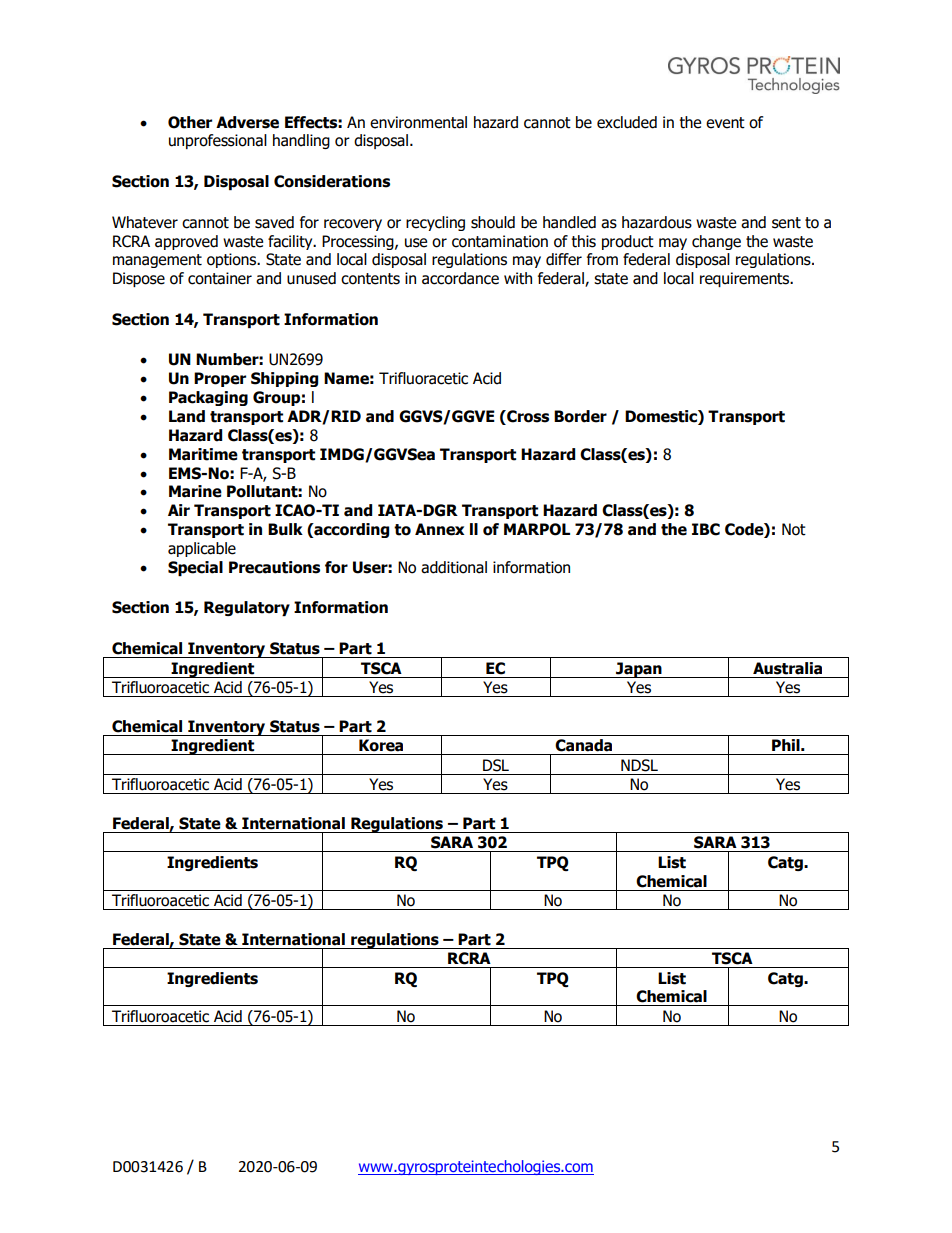 This screenshot has height=1233, width=952. Describe the element at coordinates (247, 608) in the screenshot. I see `Regulatory` at that location.
